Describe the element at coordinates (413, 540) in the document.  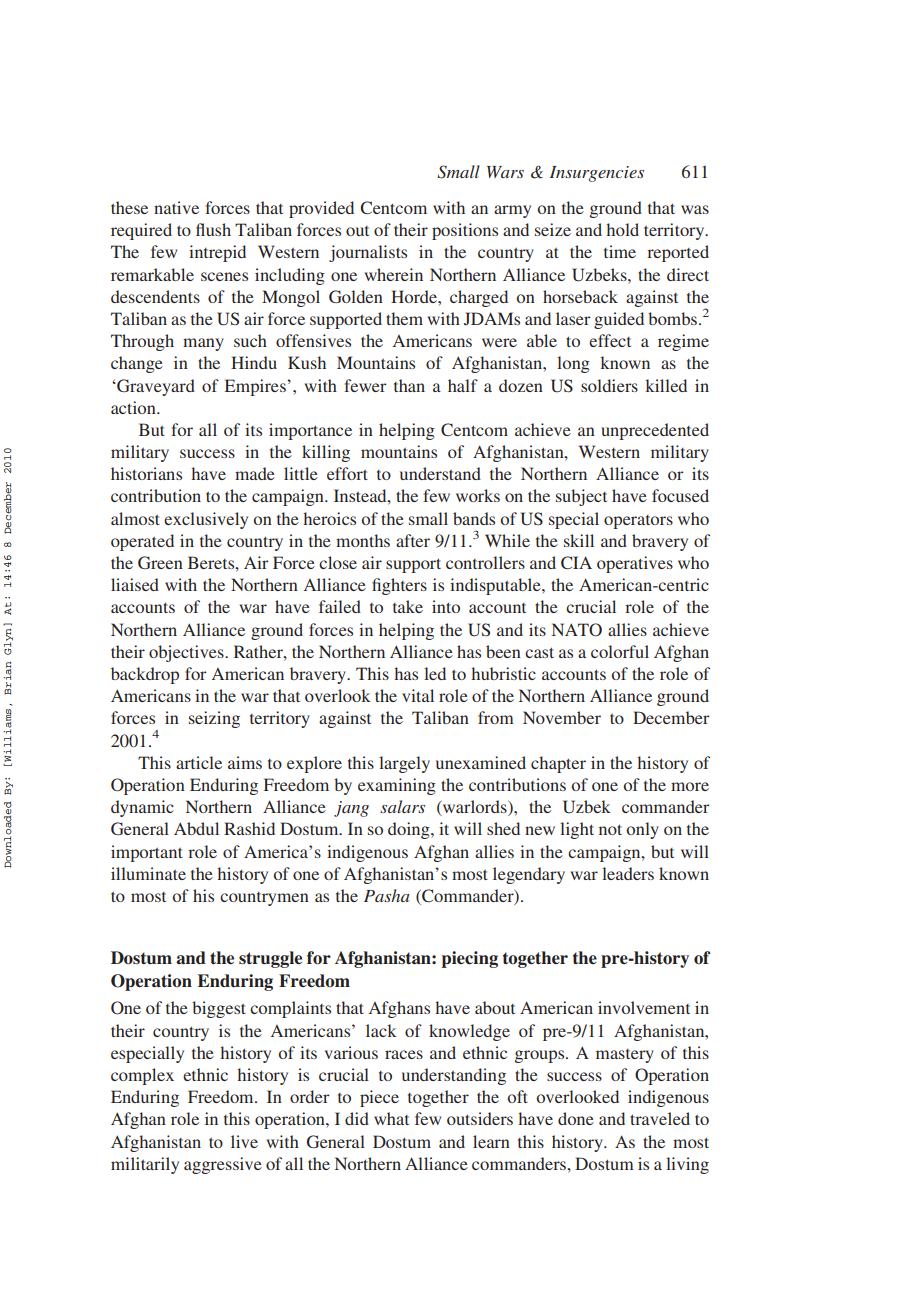
I see `after` at that location.
